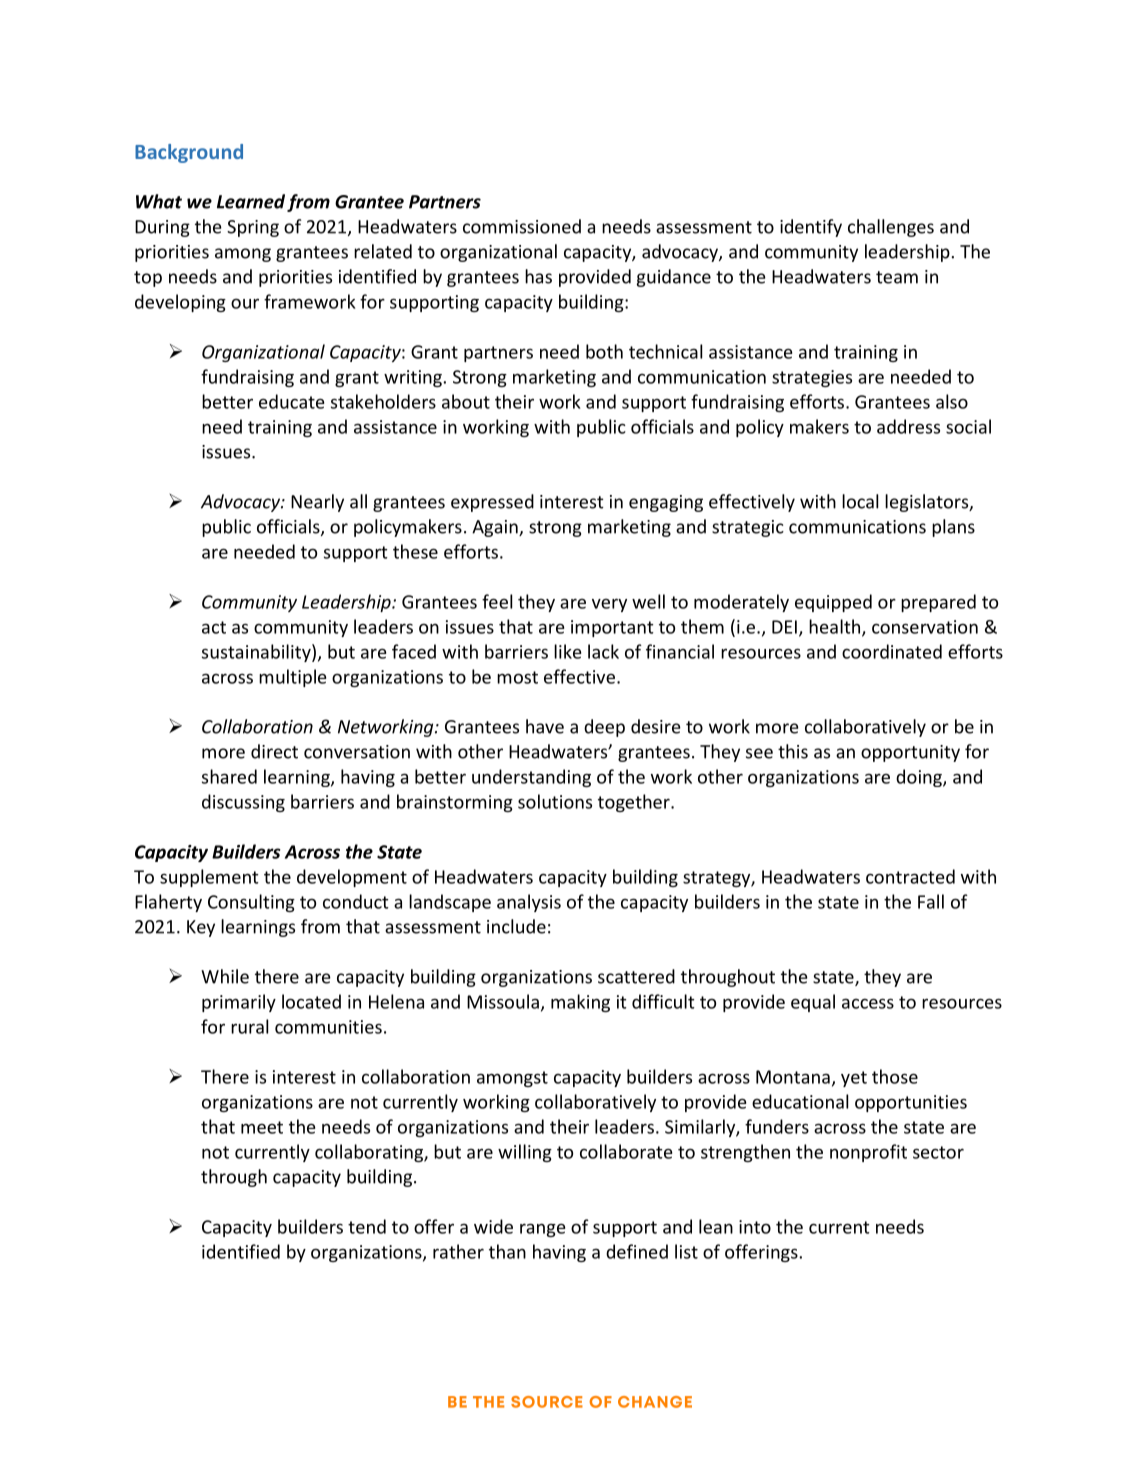 This page has height=1475, width=1140. Describe the element at coordinates (522, 226) in the page. I see `commissioned` at that location.
